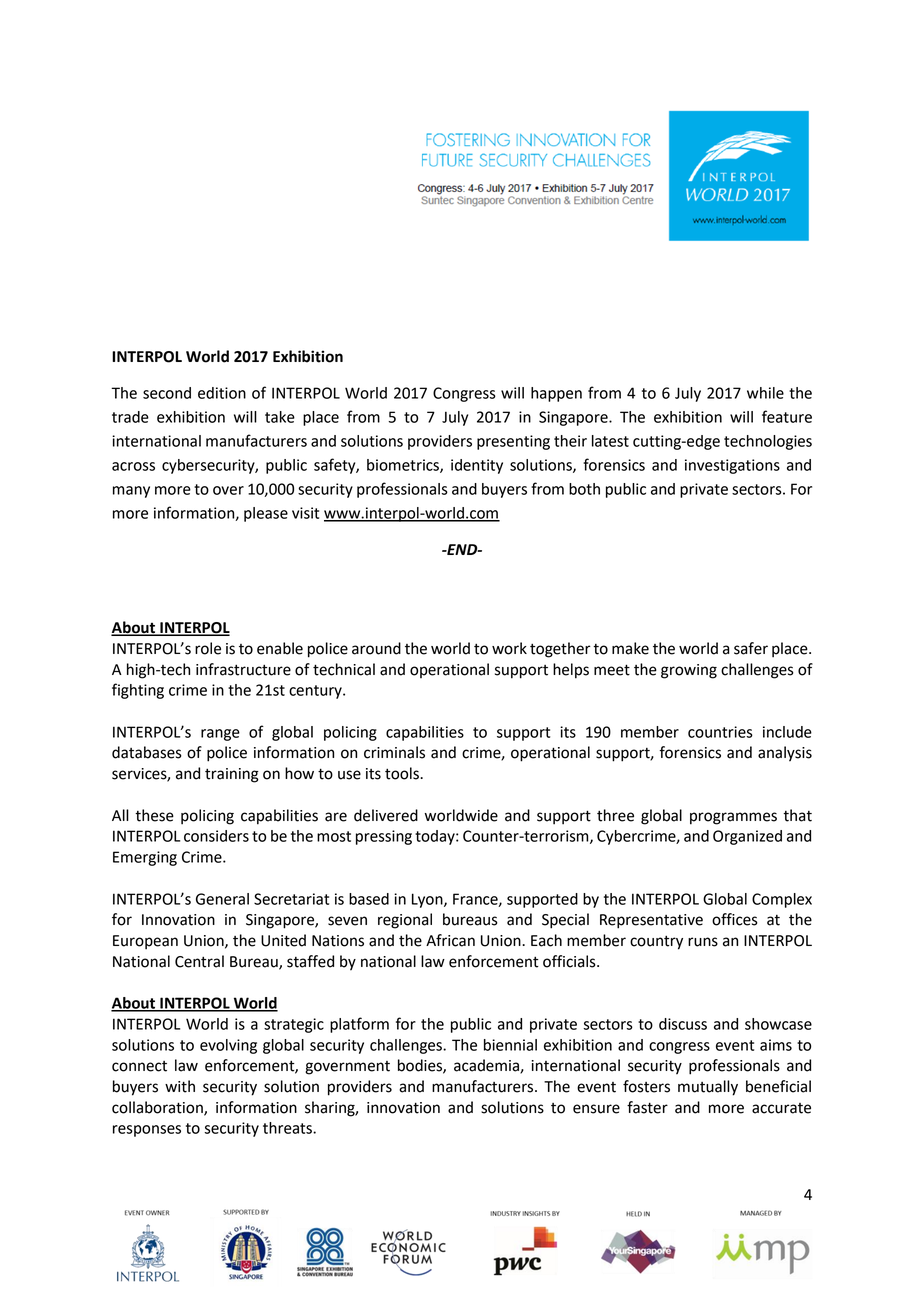 The image size is (924, 1308). I want to click on training, so click(232, 775).
